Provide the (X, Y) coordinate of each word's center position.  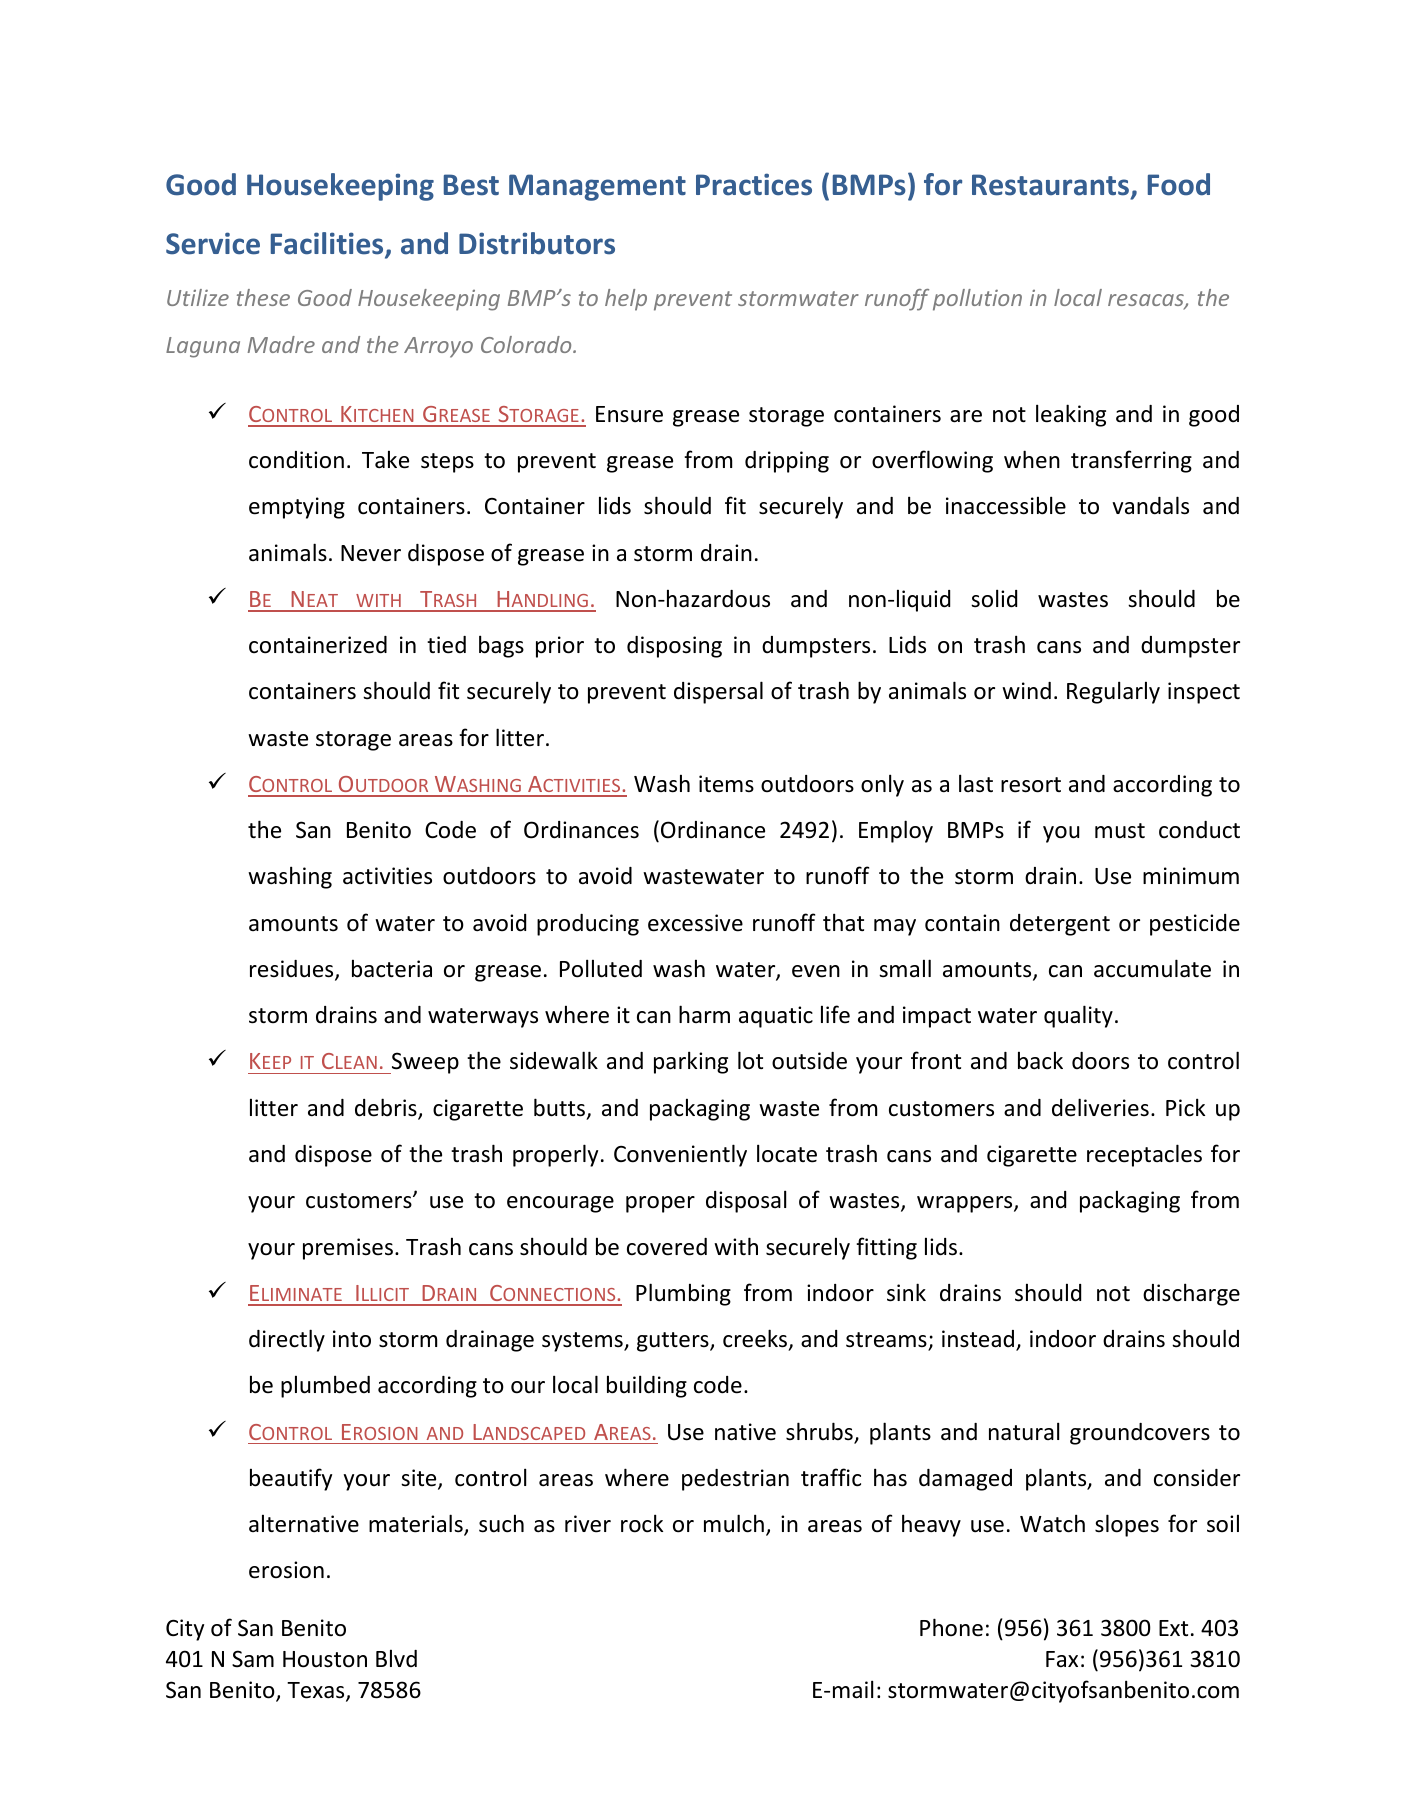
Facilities (328, 245)
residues (293, 970)
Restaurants (1052, 186)
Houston (325, 1659)
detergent (1060, 925)
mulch (734, 1523)
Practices (754, 184)
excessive (695, 923)
